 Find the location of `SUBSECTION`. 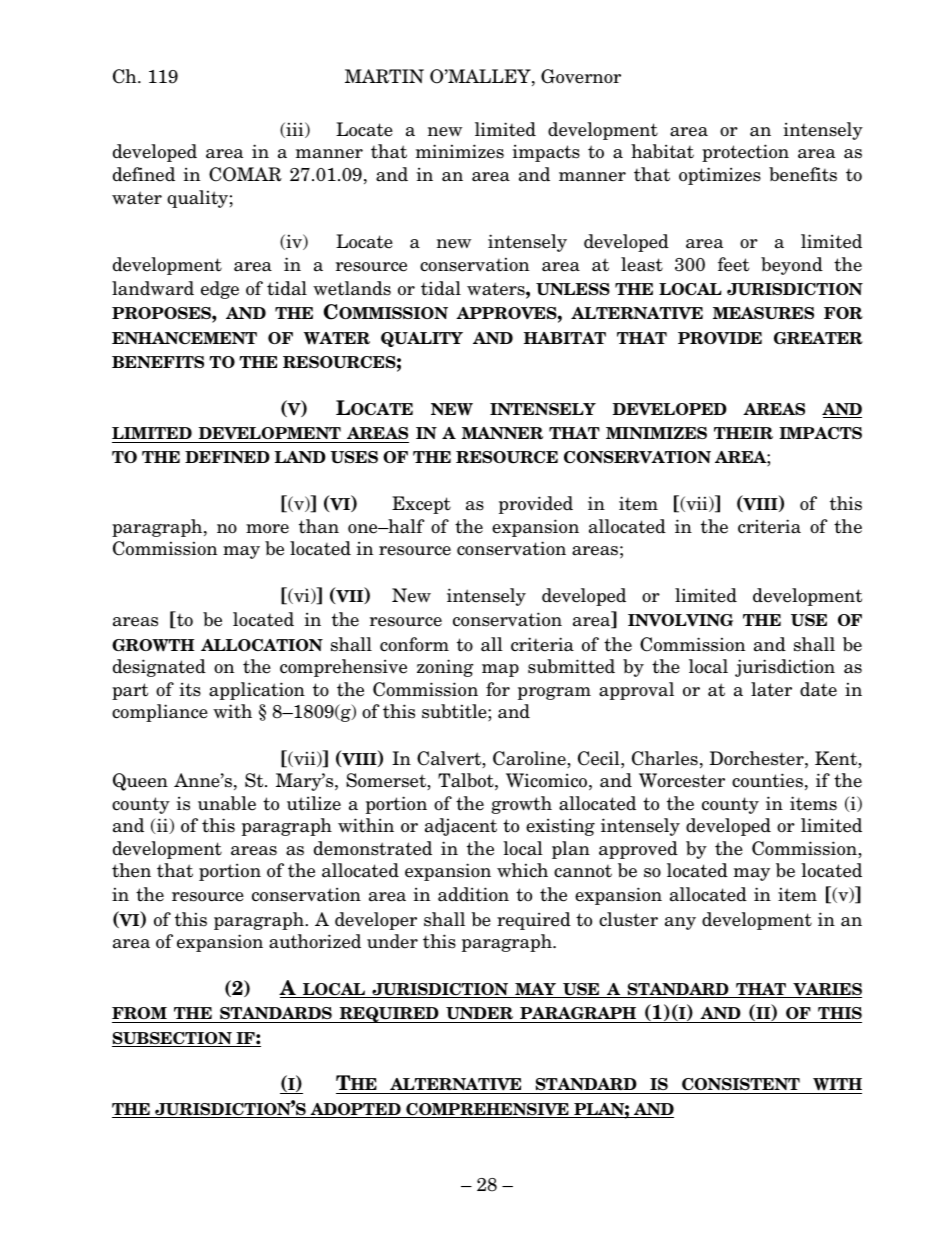

SUBSECTION is located at coordinates (173, 1039).
